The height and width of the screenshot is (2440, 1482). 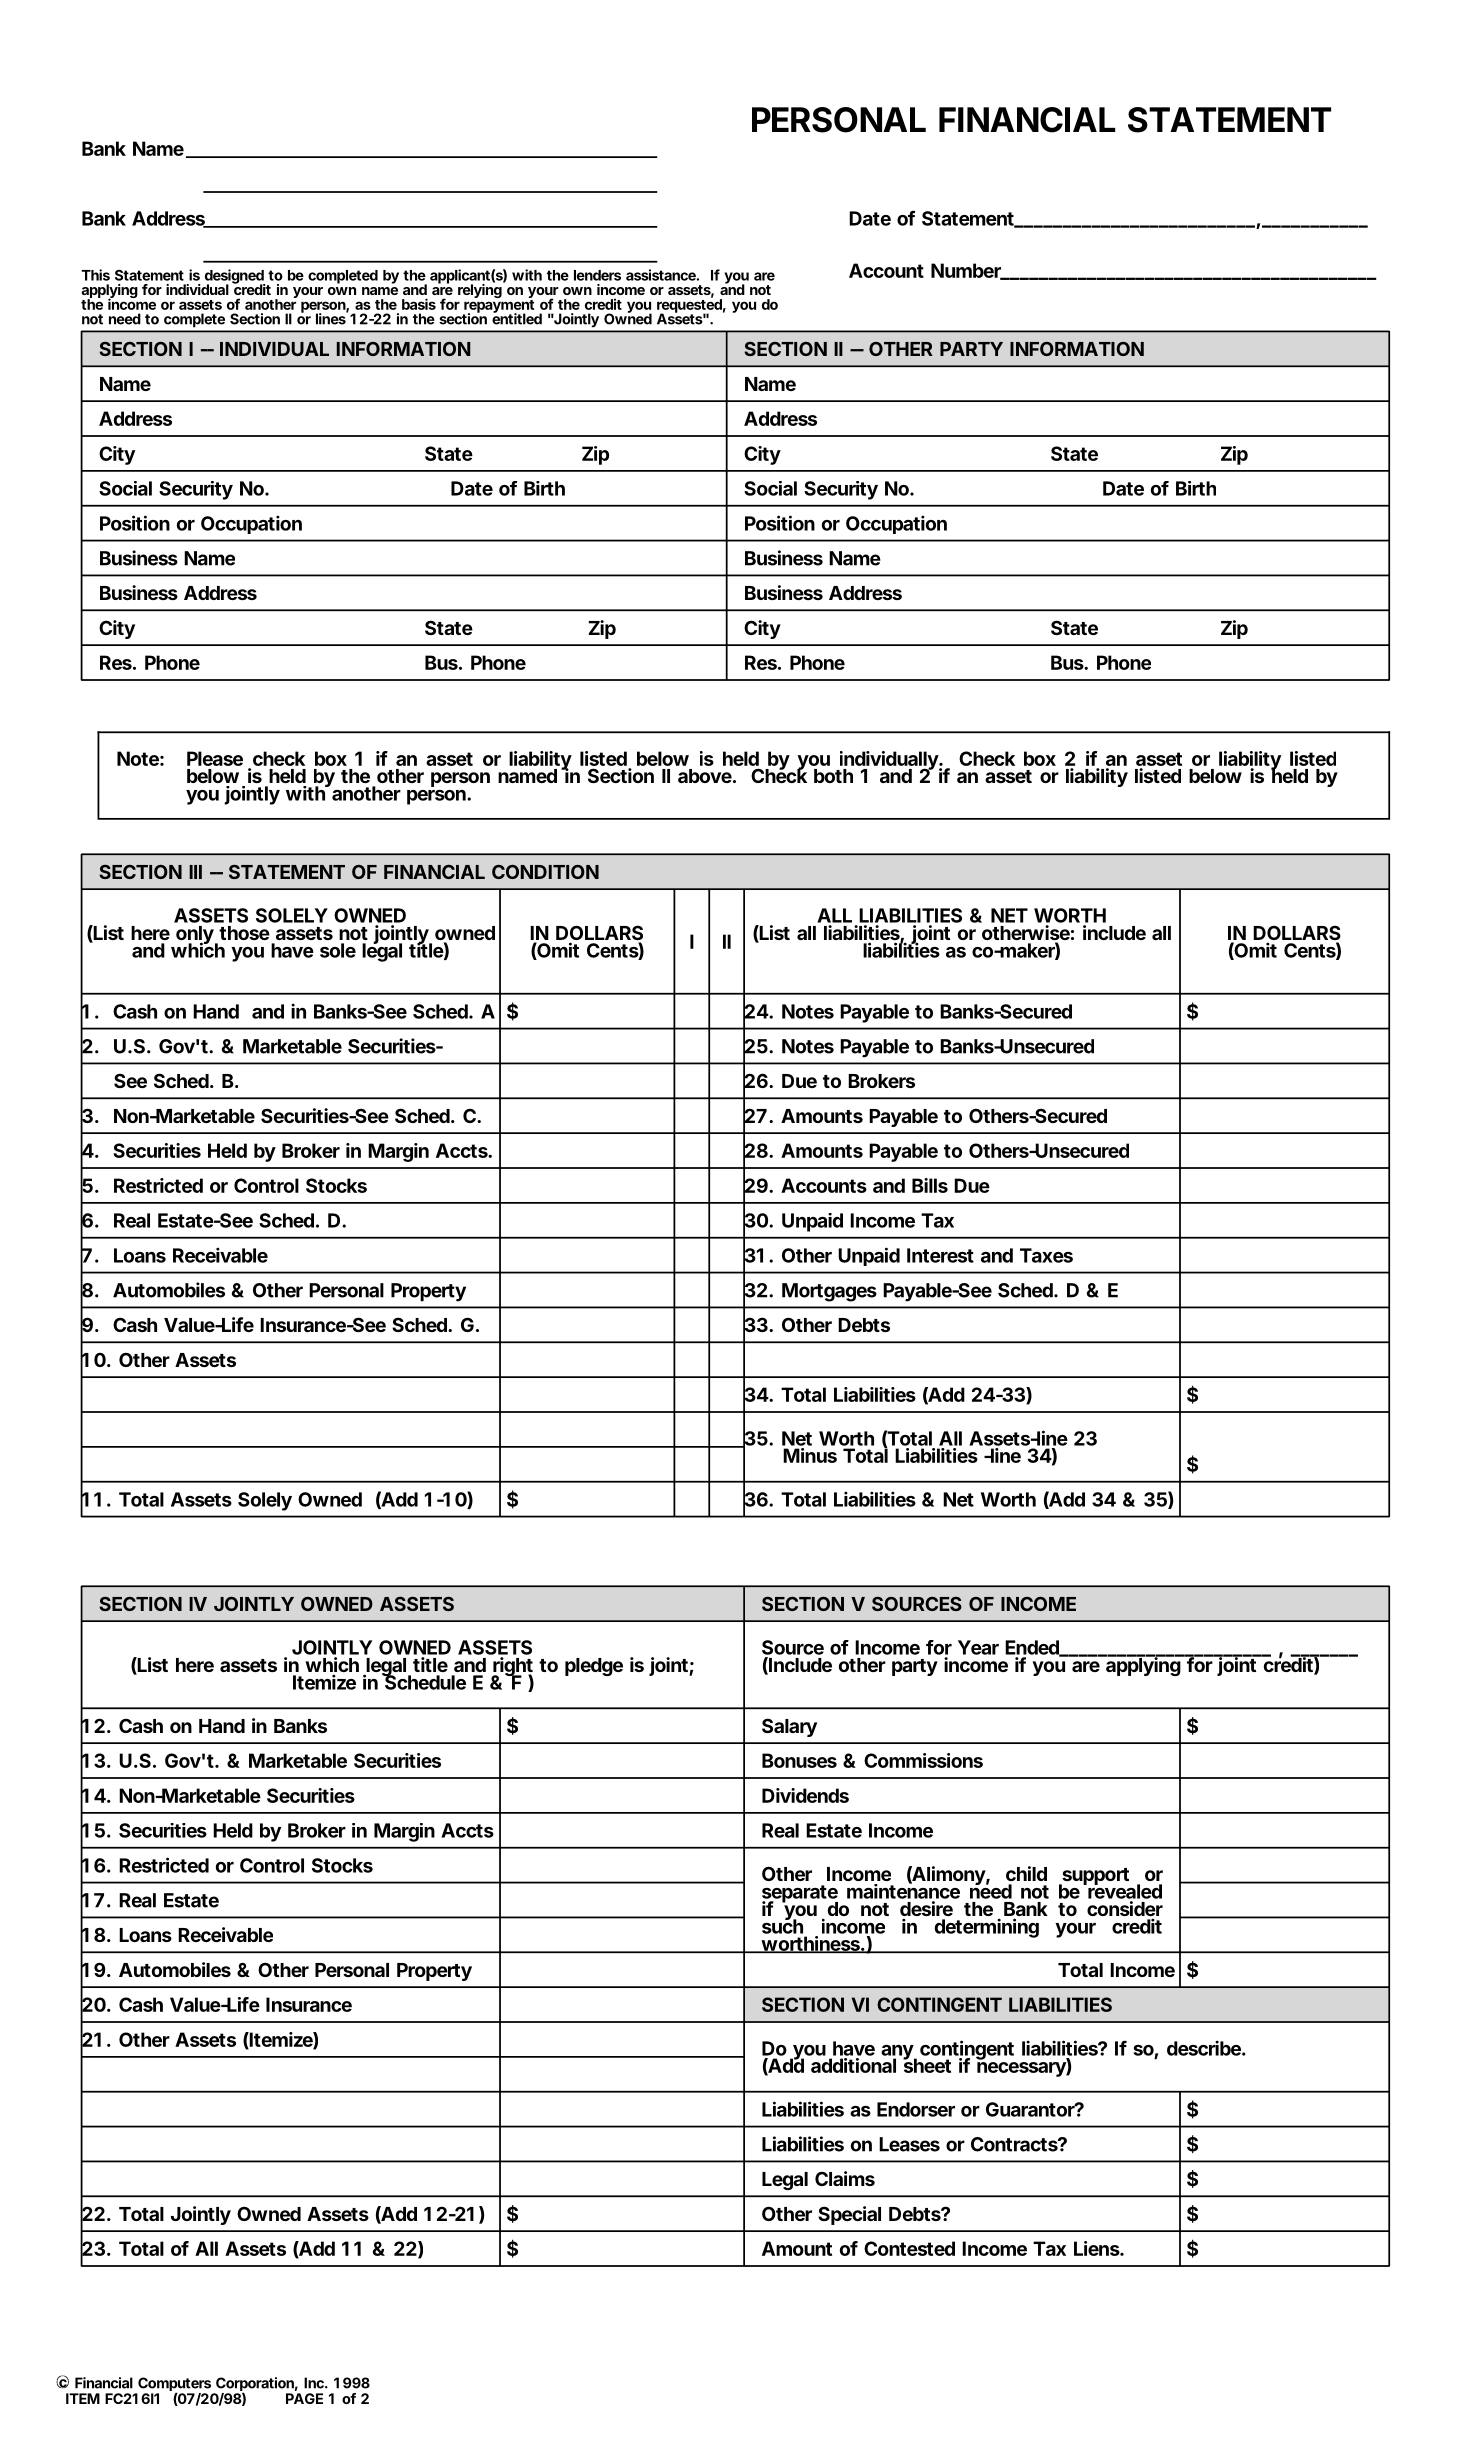 I want to click on designed, so click(x=235, y=277).
